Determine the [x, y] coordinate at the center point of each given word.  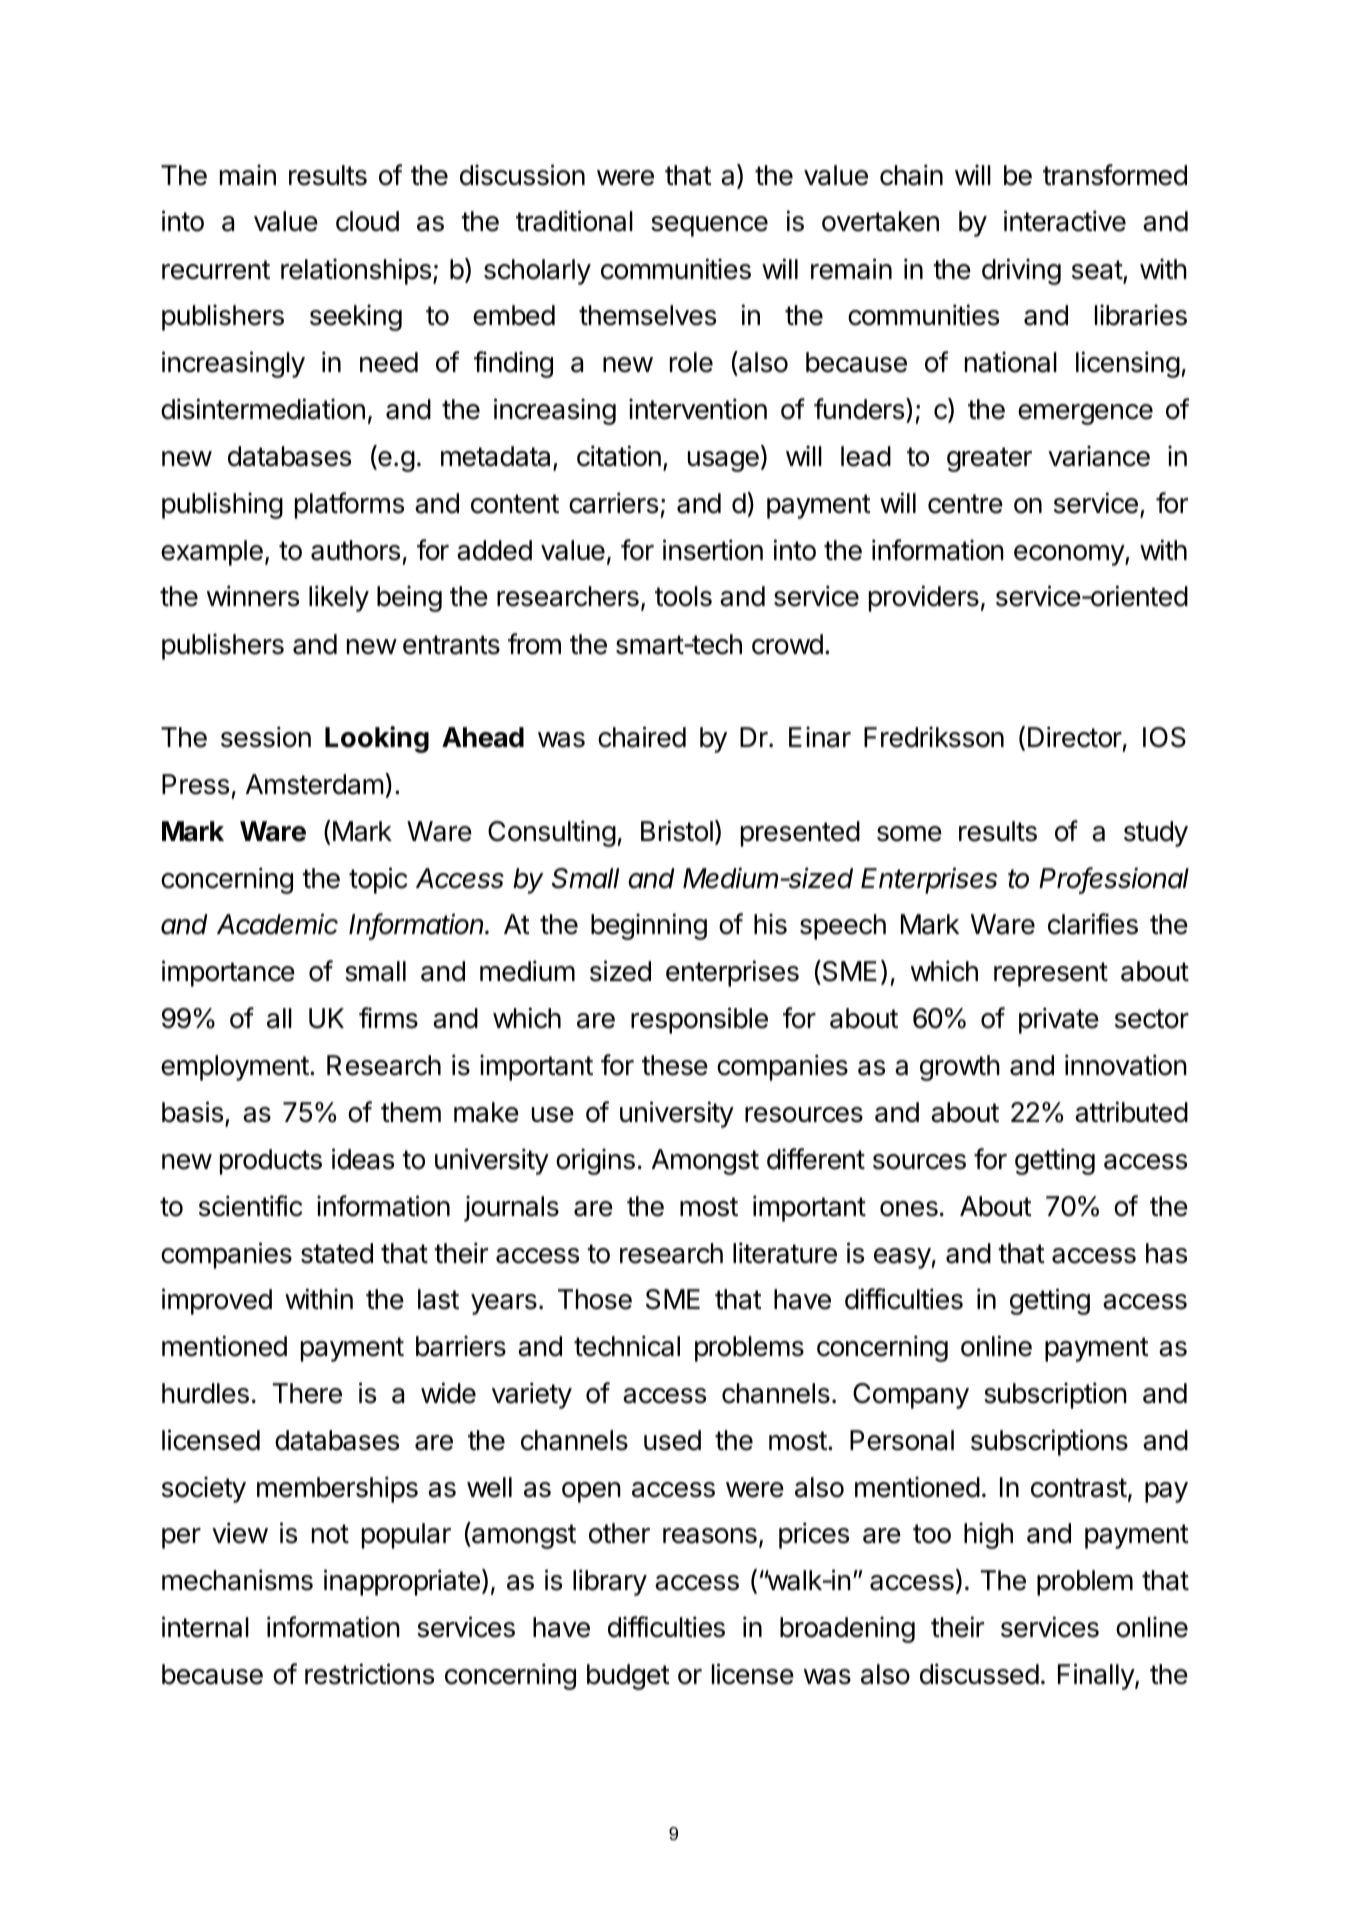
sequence [709, 226]
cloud [367, 221]
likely [339, 598]
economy [1070, 555]
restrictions [369, 1674]
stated [337, 1253]
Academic [277, 924]
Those [595, 1299]
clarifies [1093, 924]
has [1166, 1253]
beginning [649, 926]
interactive [1065, 221]
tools [683, 596]
